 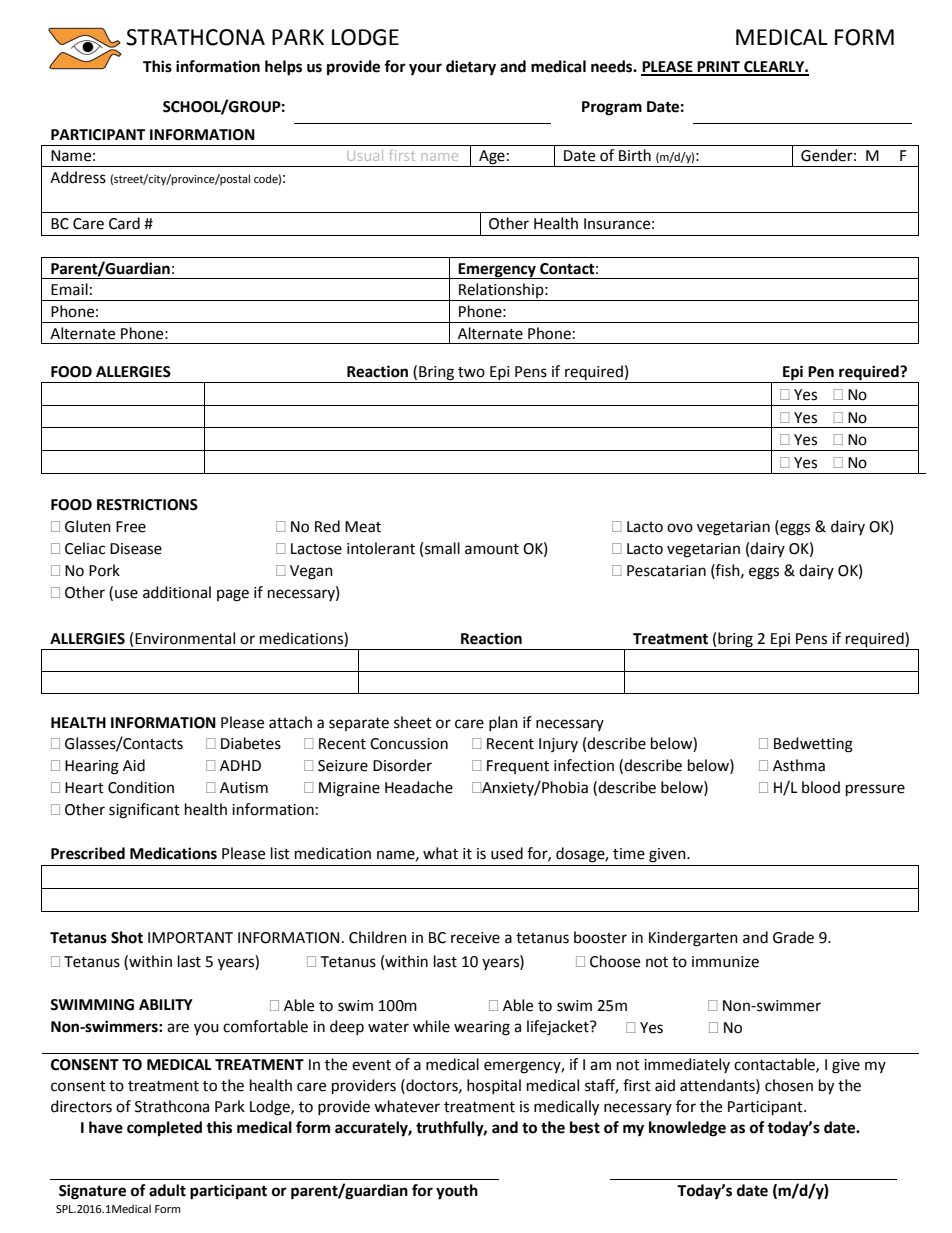 I want to click on completed, so click(x=164, y=1129).
